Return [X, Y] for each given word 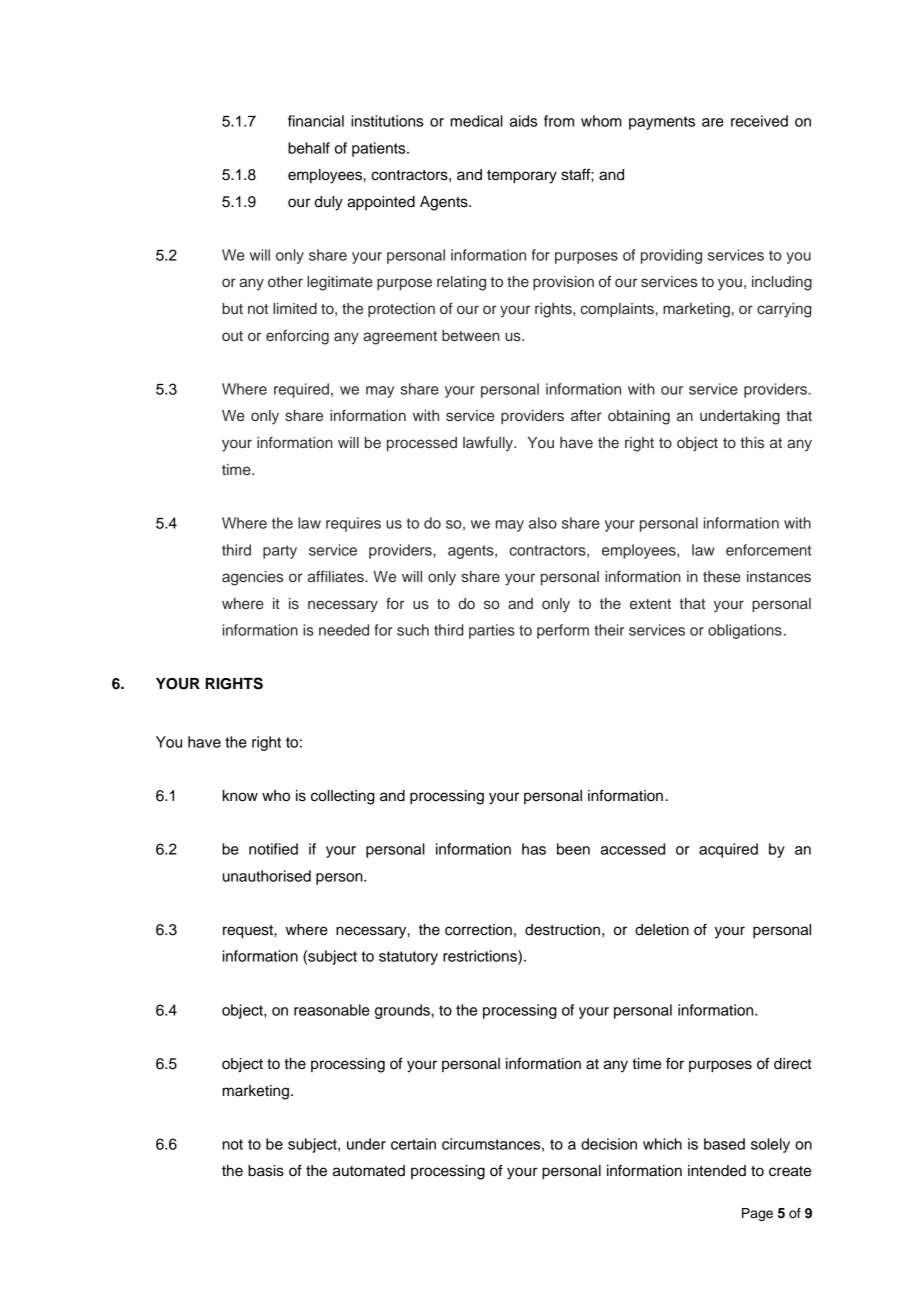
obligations [745, 631]
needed [344, 630]
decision [609, 1144]
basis [266, 1171]
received [759, 121]
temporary [522, 177]
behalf [309, 148]
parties [492, 631]
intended [717, 1171]
